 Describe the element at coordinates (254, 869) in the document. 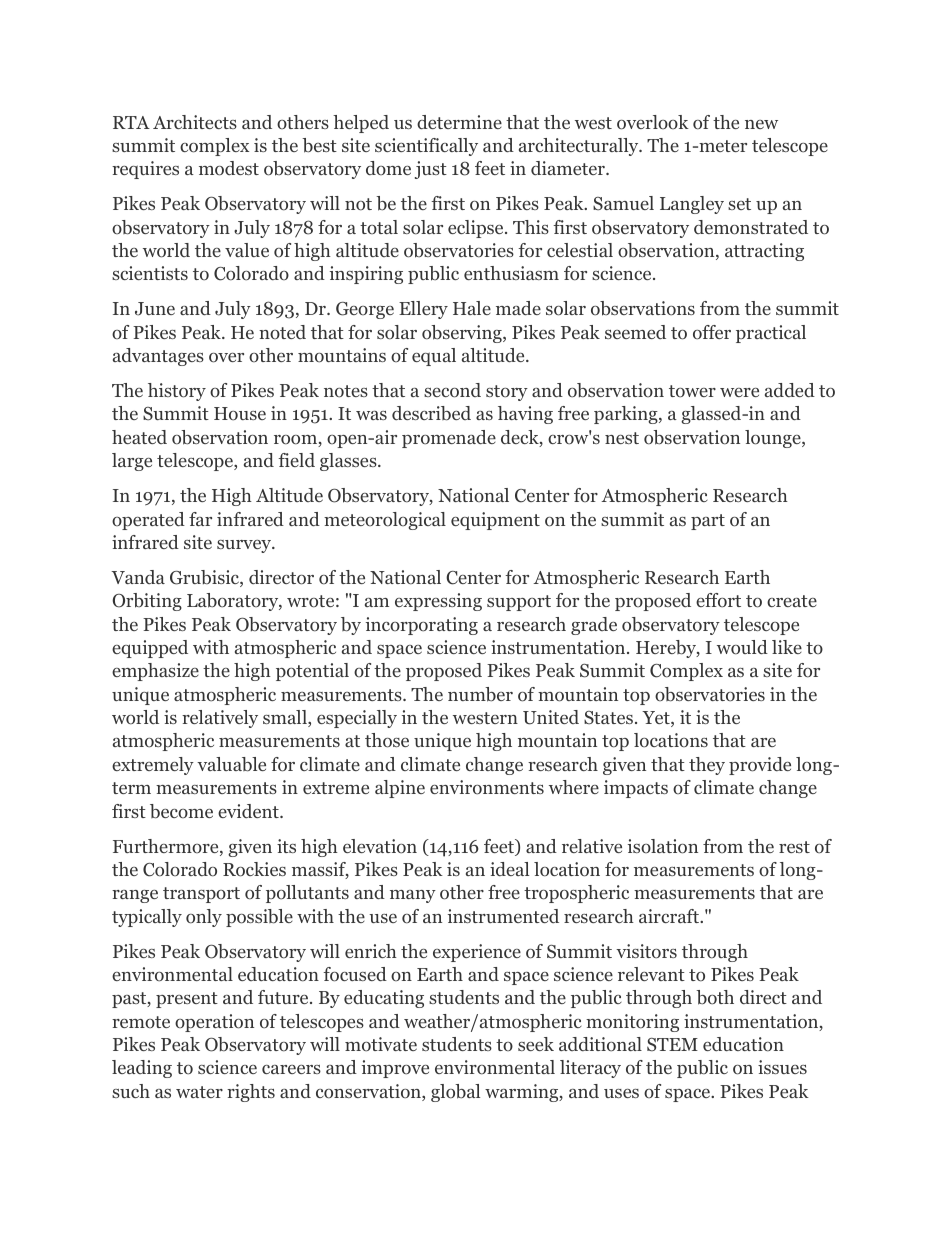

I see `Rockies` at that location.
